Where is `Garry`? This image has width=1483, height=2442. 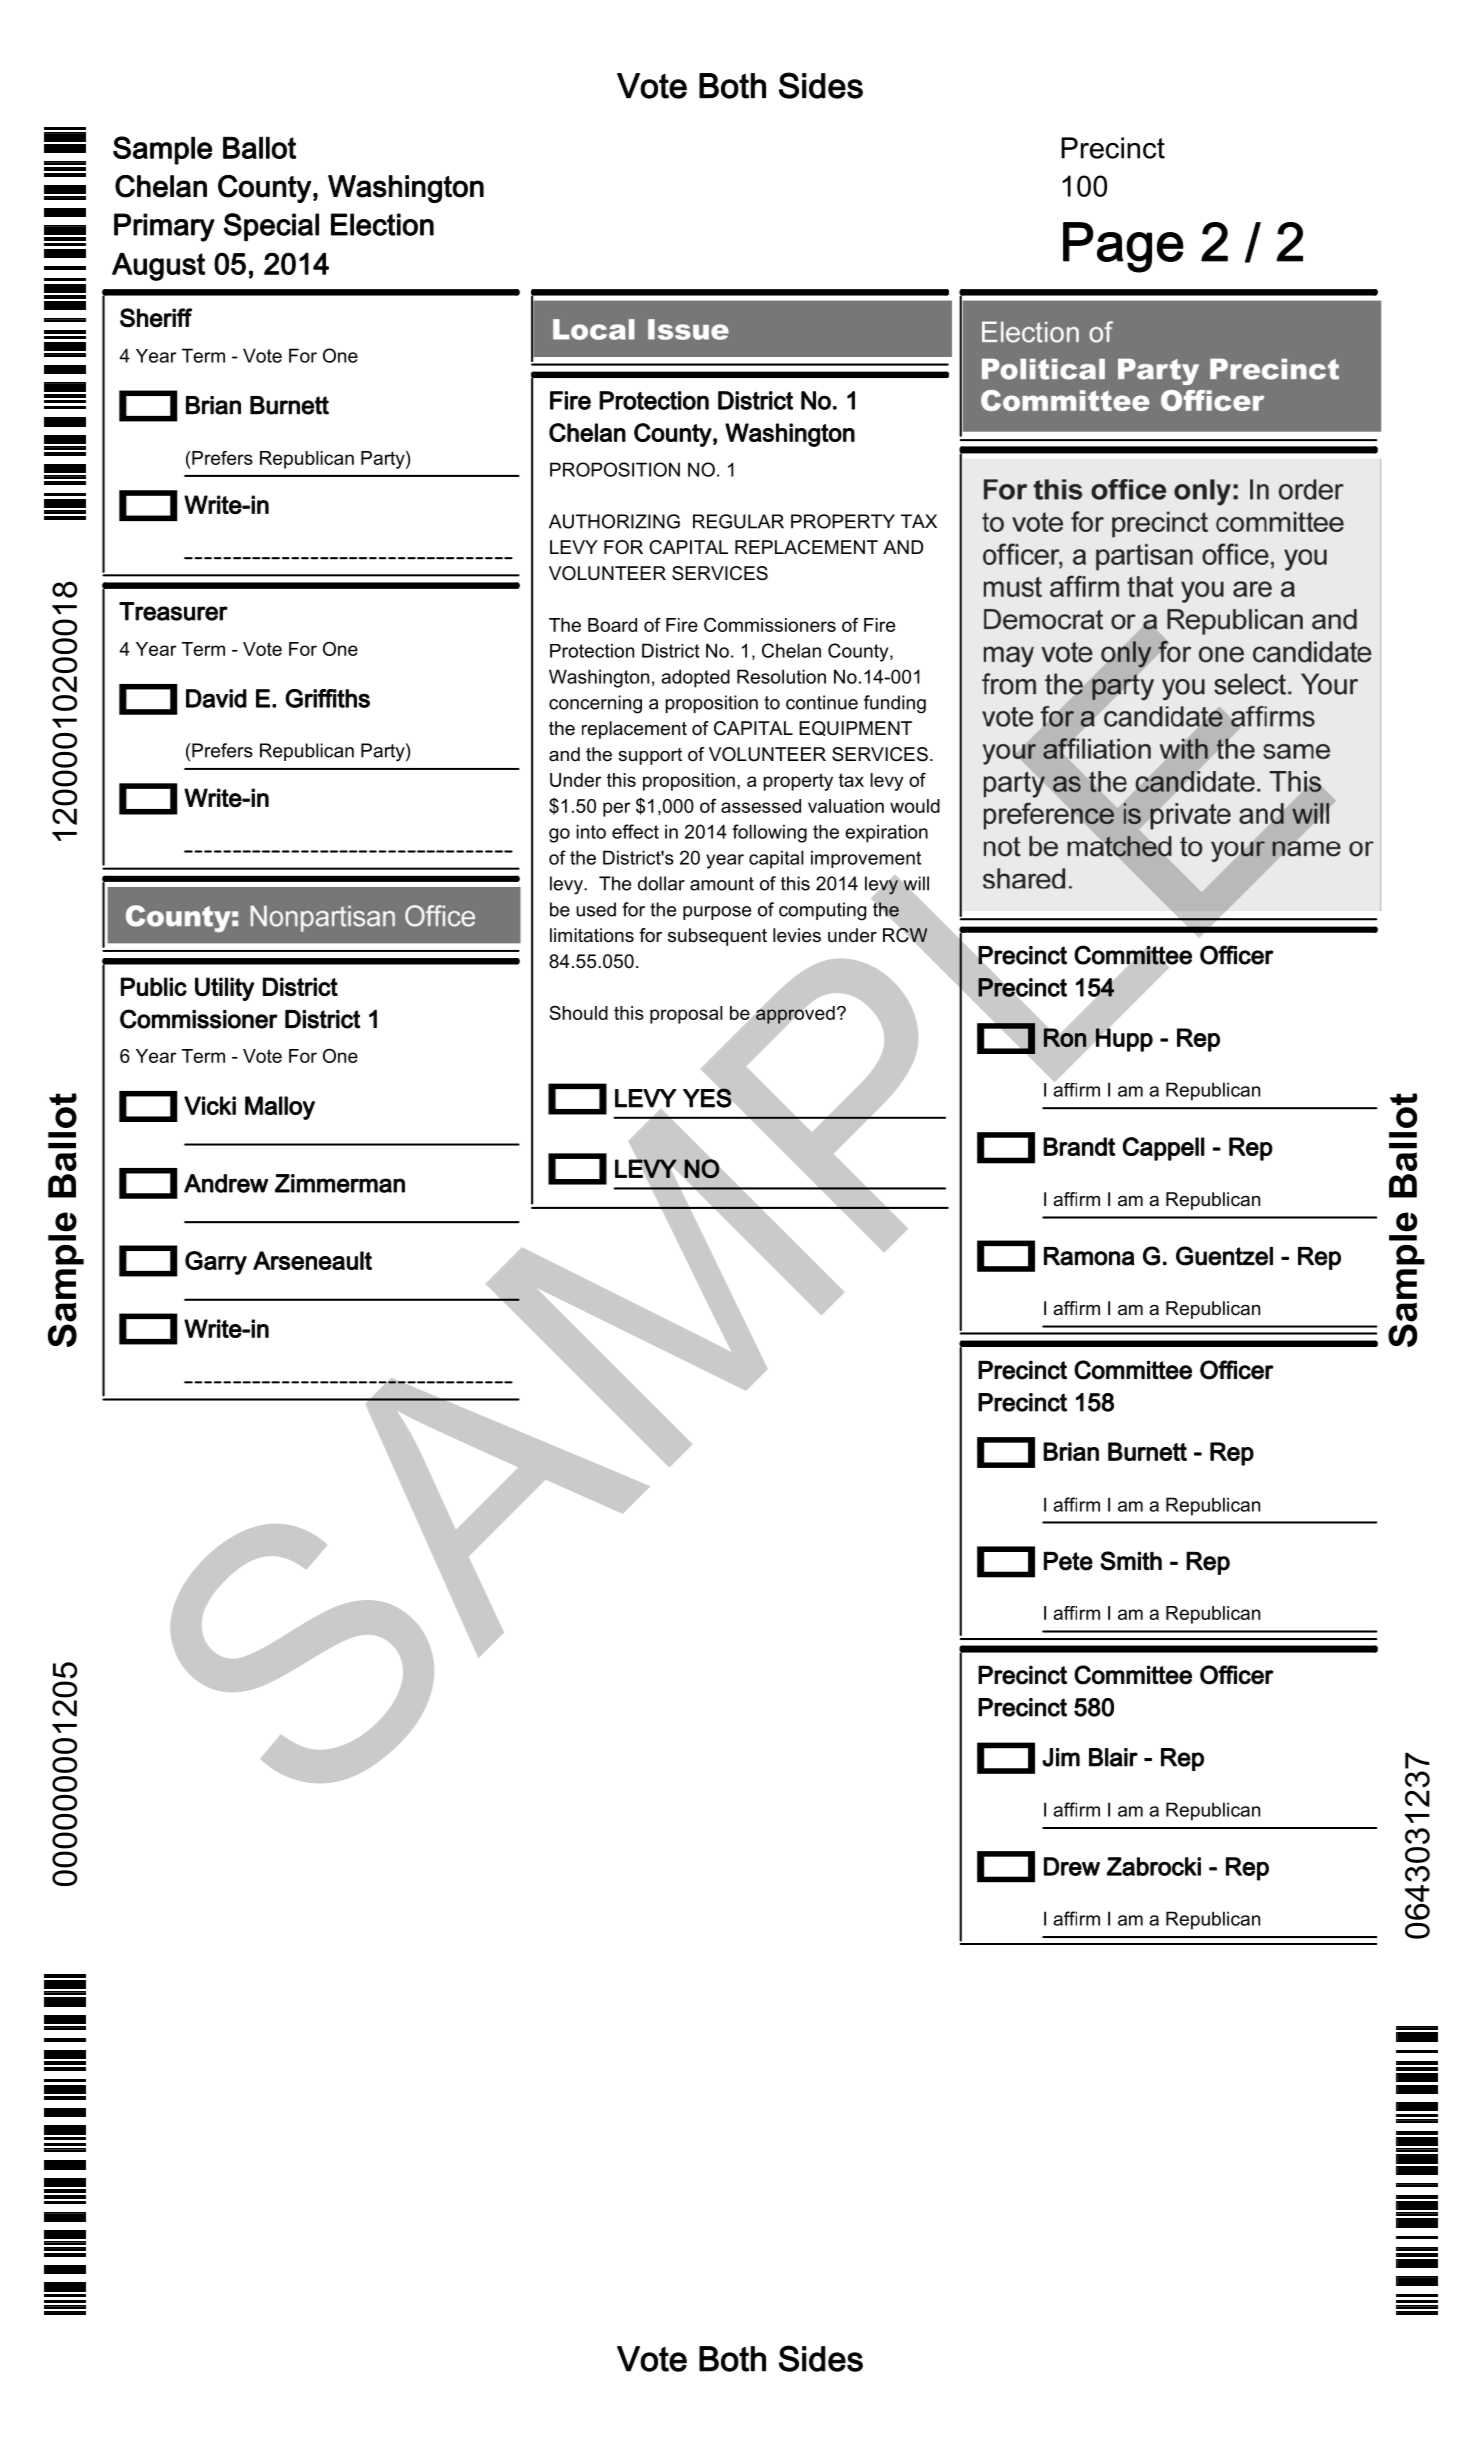 Garry is located at coordinates (216, 1263).
